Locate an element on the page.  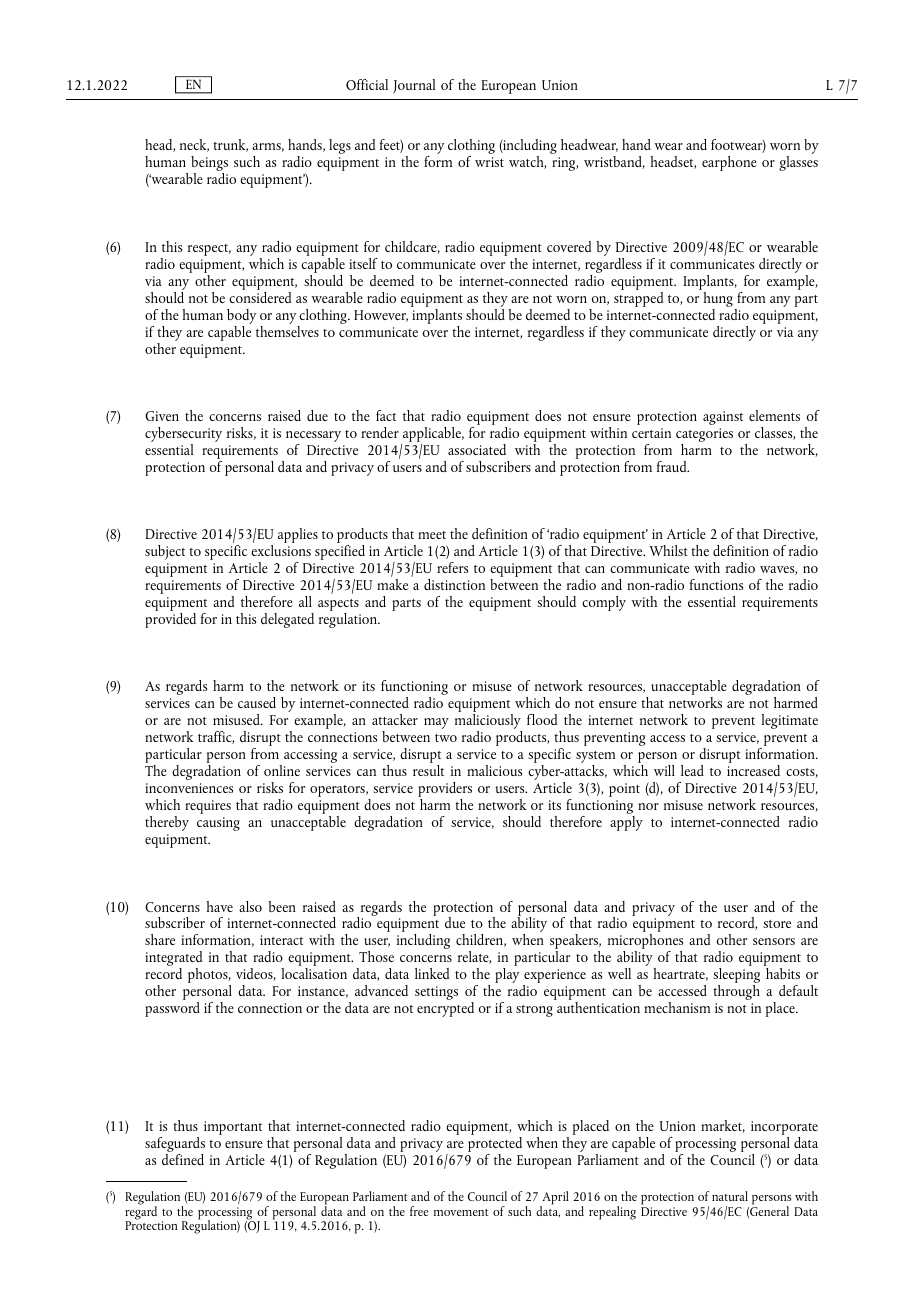
beings is located at coordinates (209, 165).
